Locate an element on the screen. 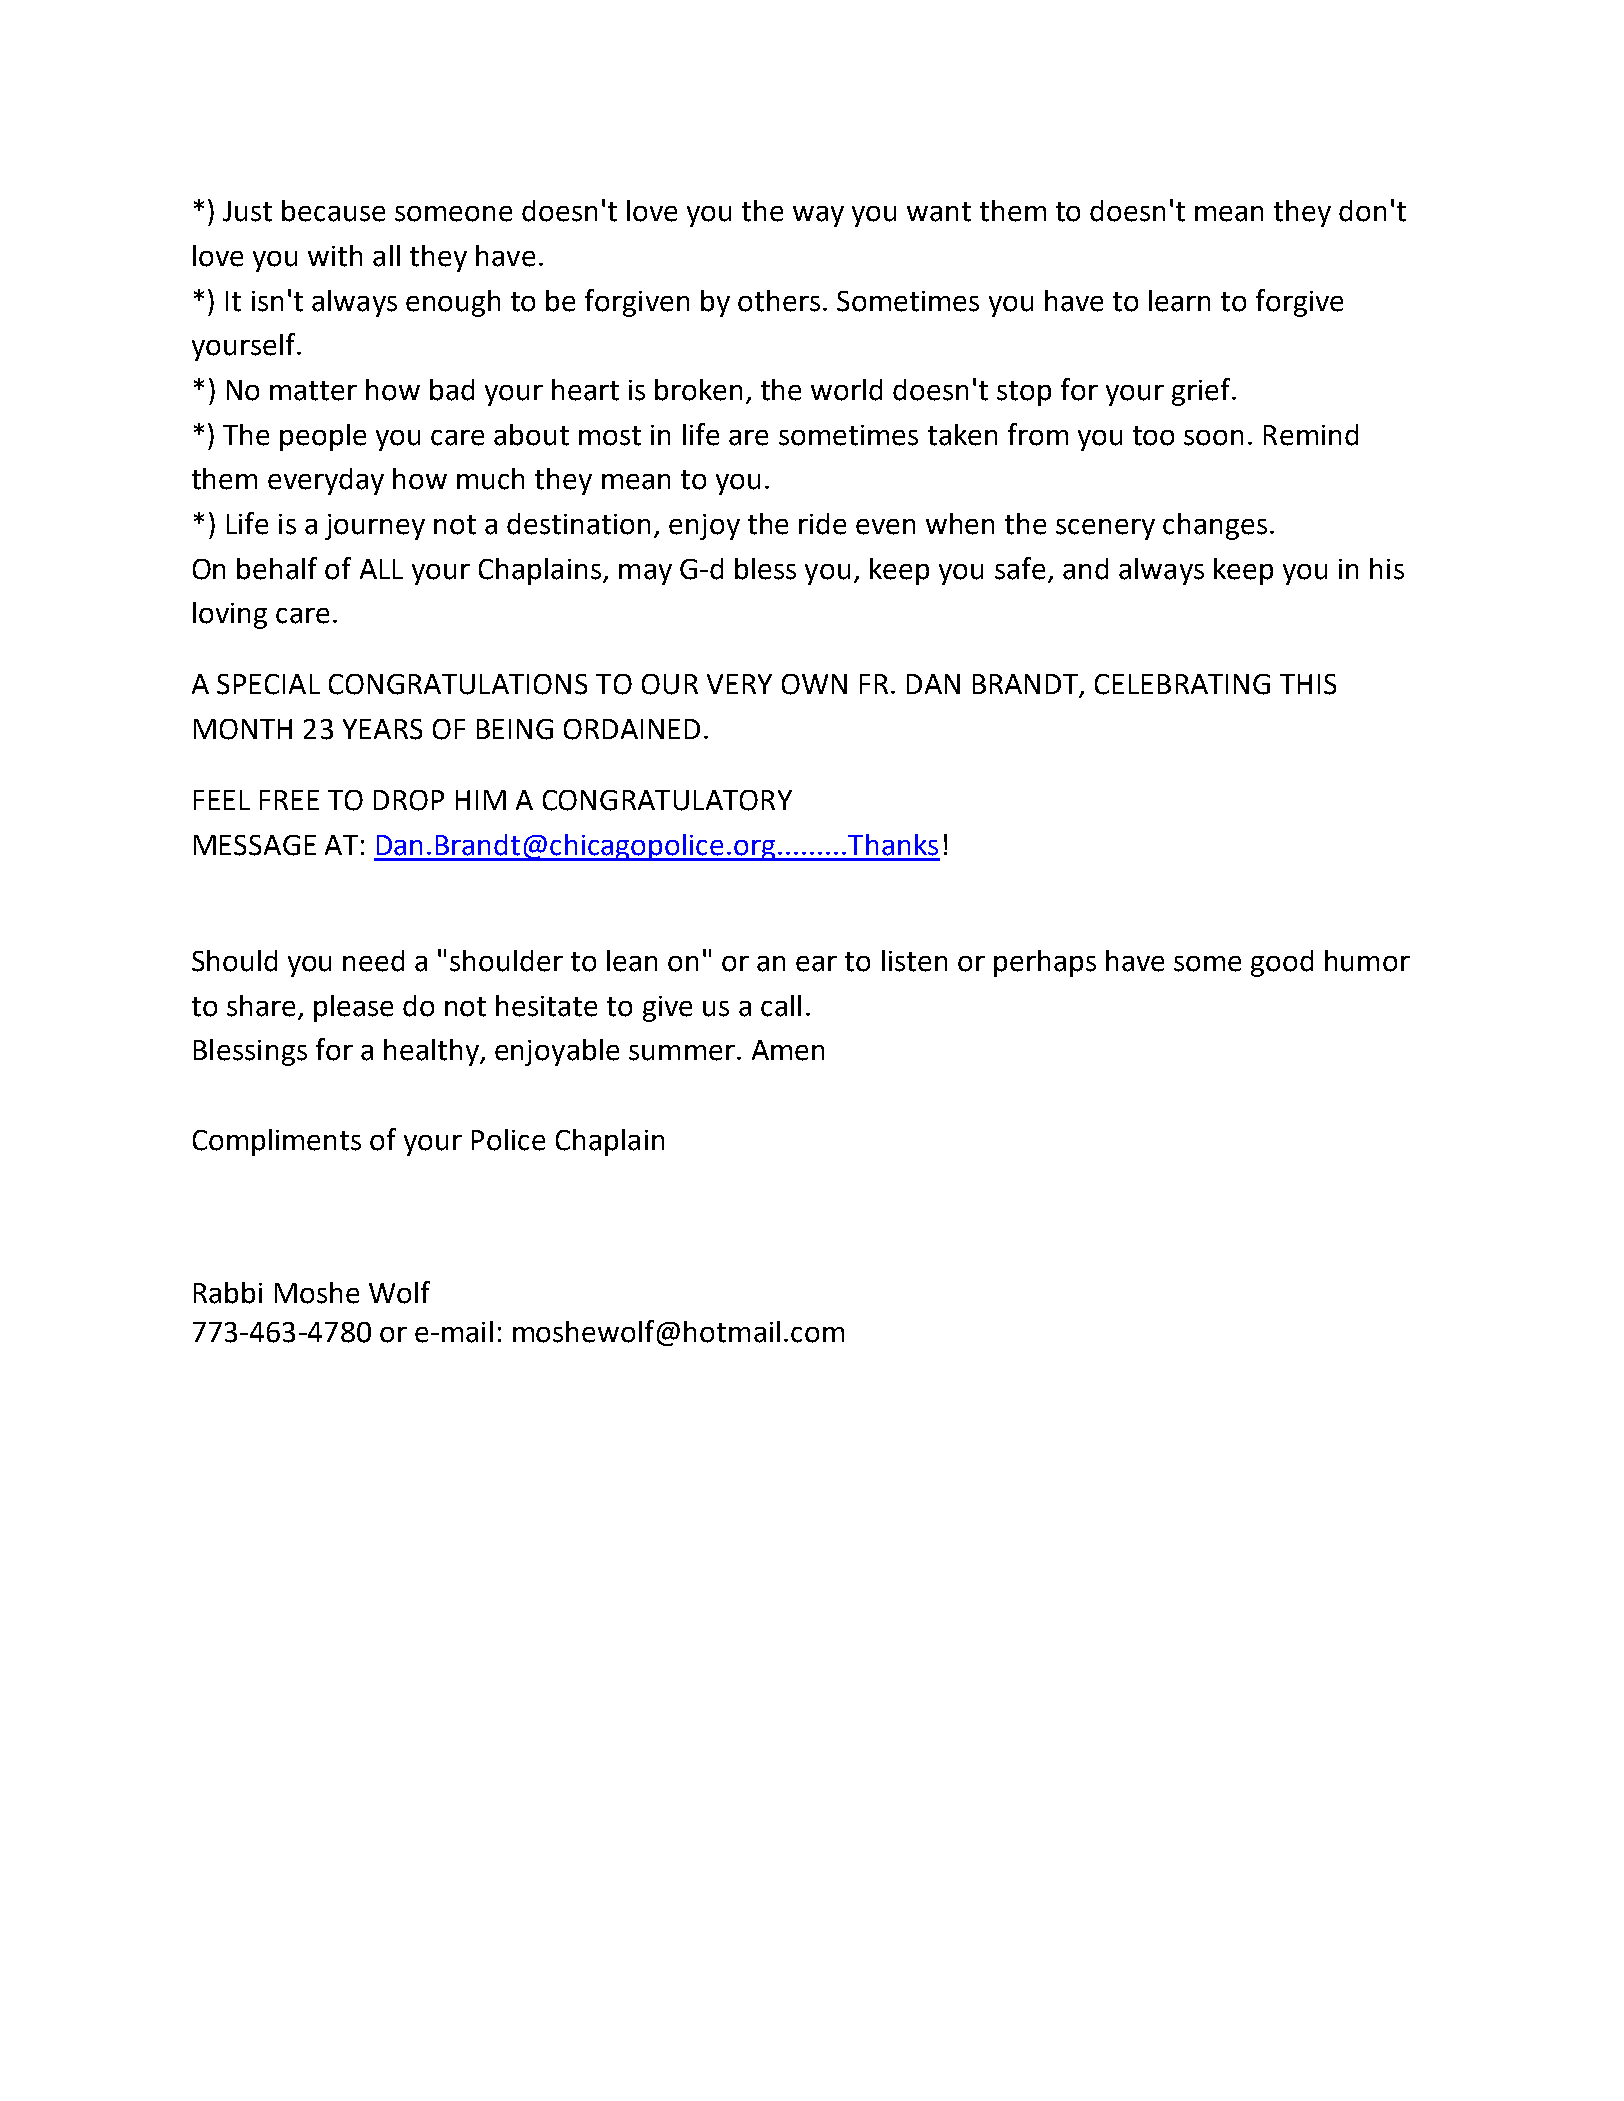 Image resolution: width=1624 pixels, height=2101 pixels. with is located at coordinates (335, 256).
